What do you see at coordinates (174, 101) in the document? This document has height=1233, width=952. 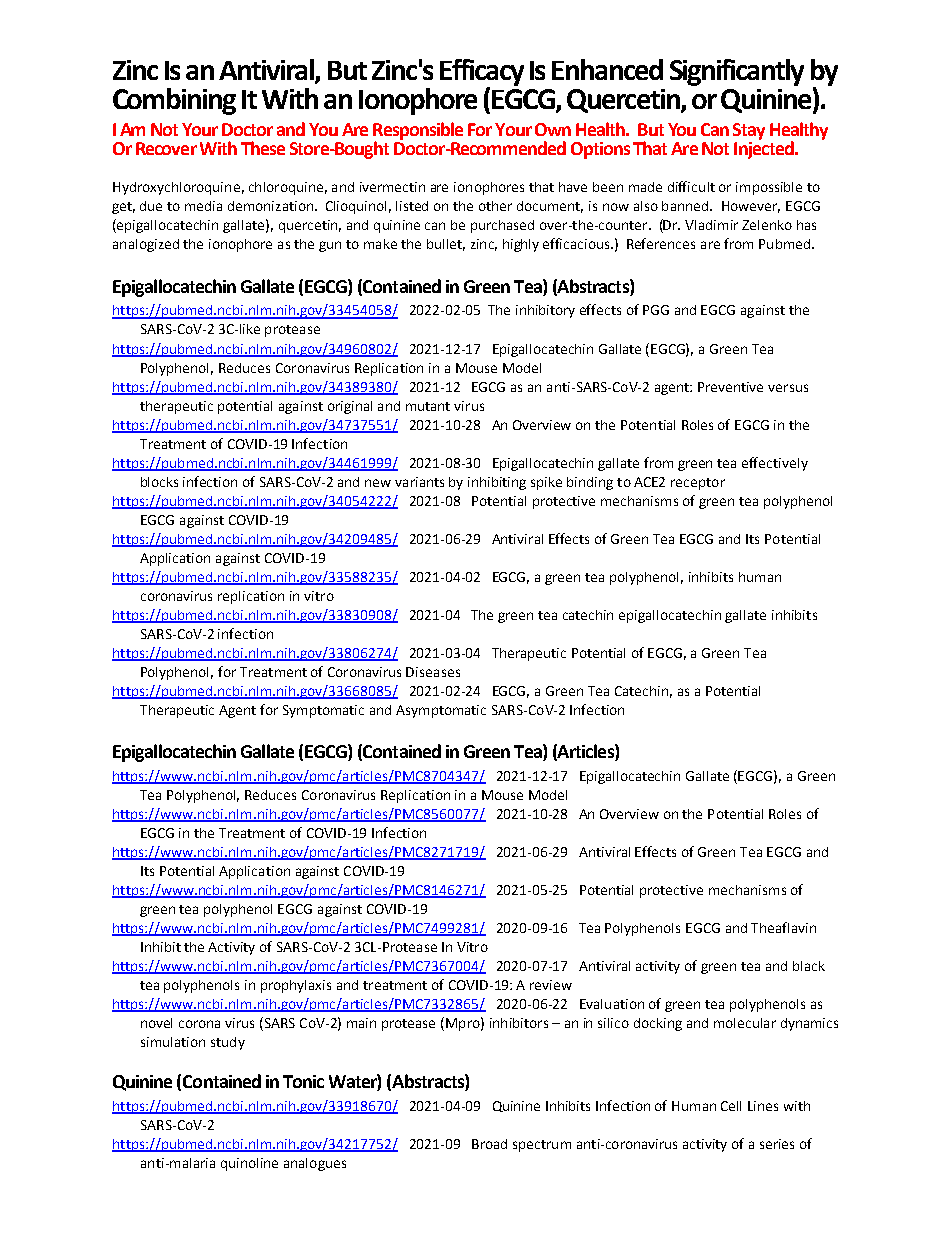 I see `Combining` at bounding box center [174, 101].
